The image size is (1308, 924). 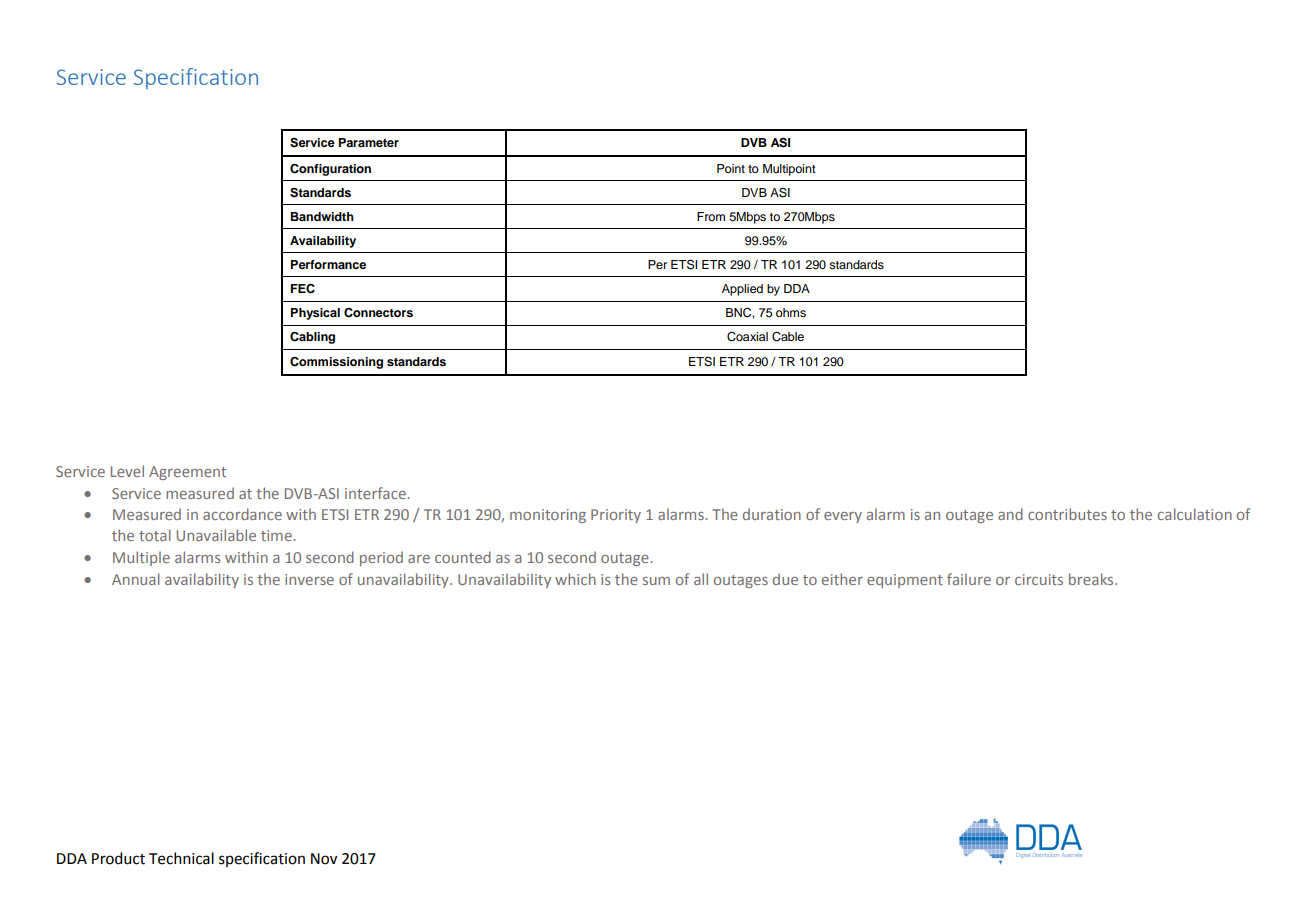 What do you see at coordinates (242, 514) in the screenshot?
I see `accordance` at bounding box center [242, 514].
